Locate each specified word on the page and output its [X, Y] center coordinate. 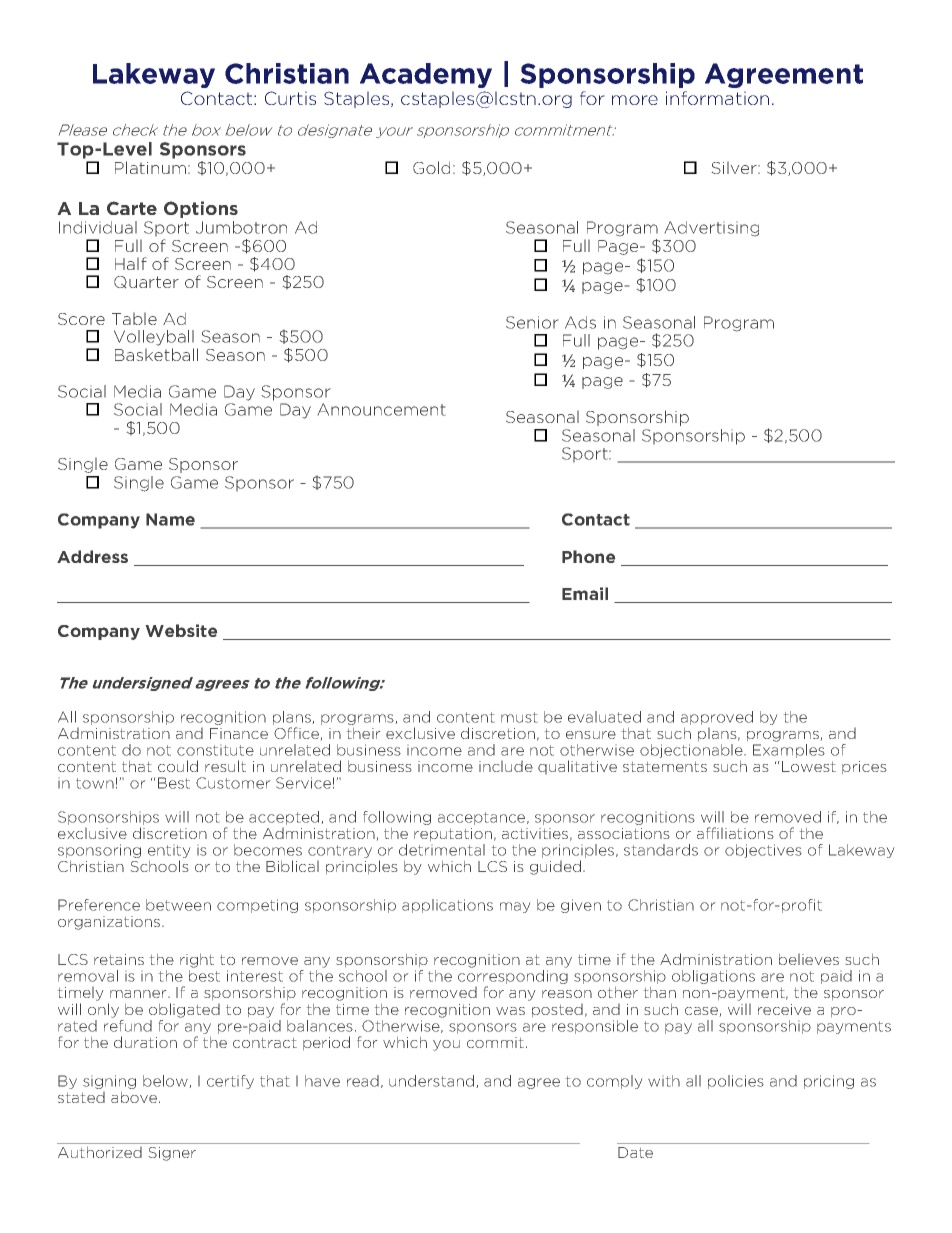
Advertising [712, 228]
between [178, 905]
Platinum [150, 167]
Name [170, 519]
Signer [172, 1154]
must [519, 717]
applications [447, 906]
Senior [532, 322]
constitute [215, 750]
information [717, 98]
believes [809, 959]
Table [134, 319]
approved [717, 718]
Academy [426, 75]
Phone [588, 556]
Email [585, 593]
